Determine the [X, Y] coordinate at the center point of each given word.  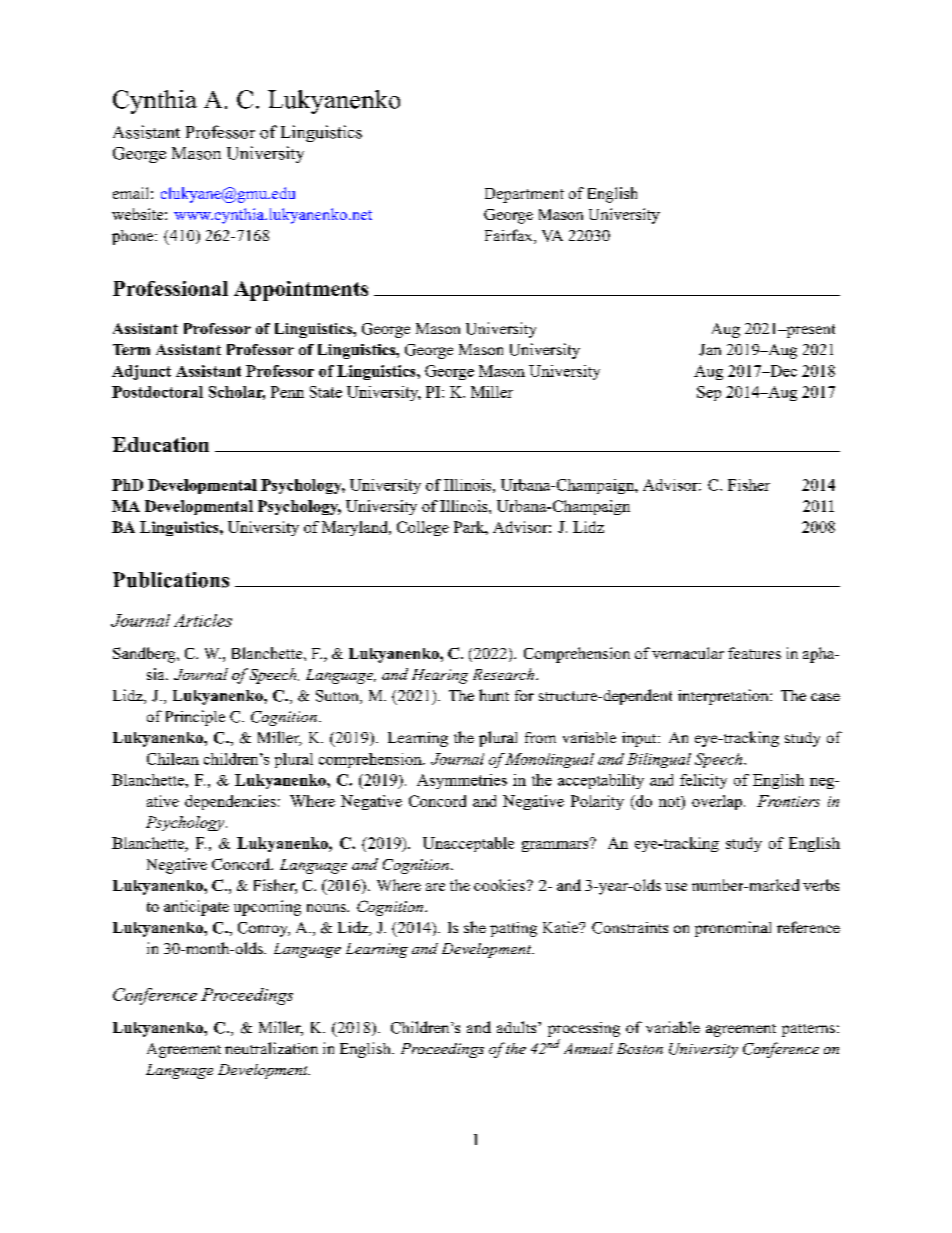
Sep [709, 393]
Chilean [173, 759]
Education [160, 444]
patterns [808, 1030]
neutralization [271, 1048]
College [423, 528]
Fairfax [510, 236]
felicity [703, 781]
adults [518, 1027]
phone [132, 237]
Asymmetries [462, 781]
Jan [710, 350]
